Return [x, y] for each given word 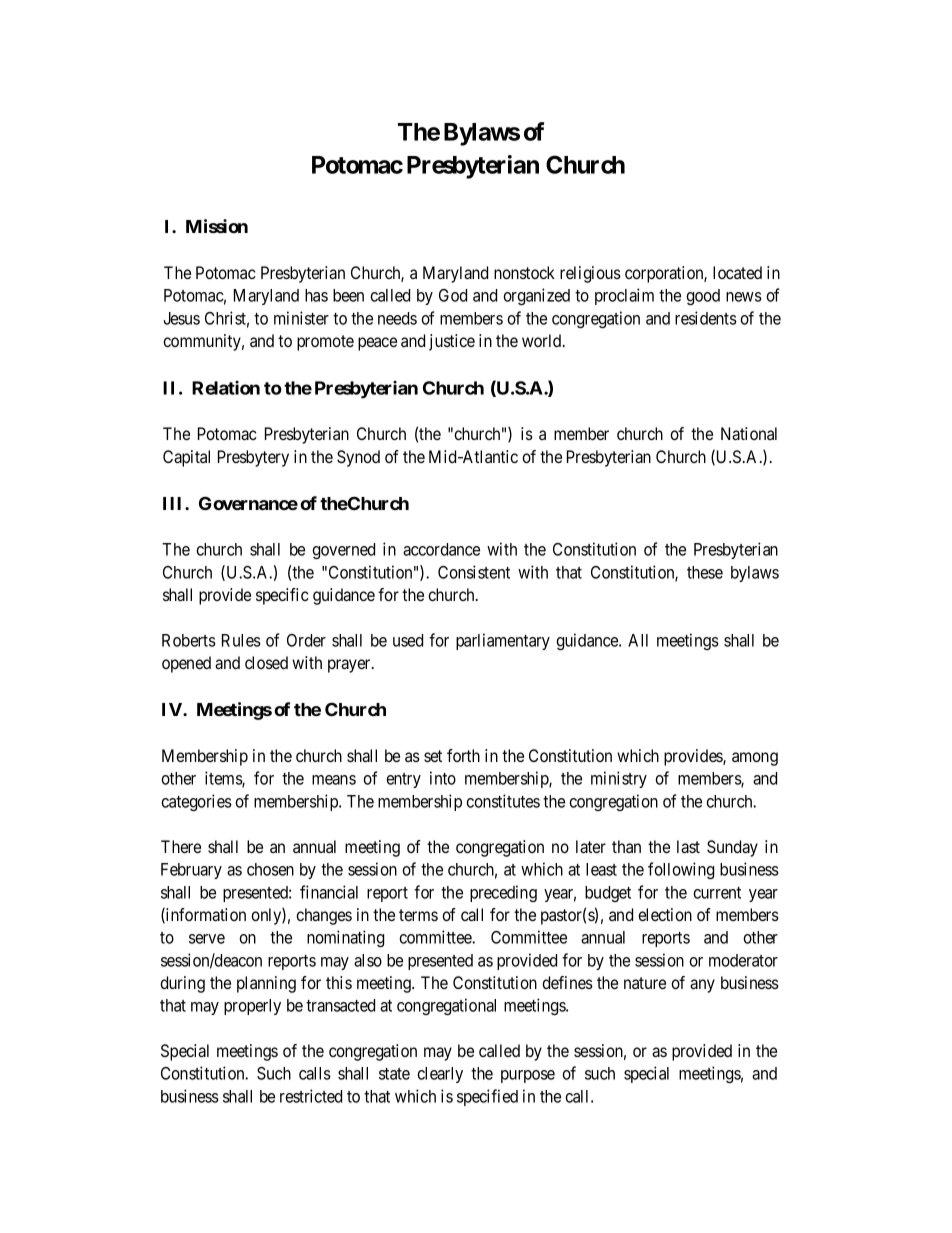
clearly [440, 1075]
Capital [186, 458]
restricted [311, 1096]
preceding [503, 893]
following [681, 870]
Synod [358, 458]
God [453, 295]
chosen [270, 869]
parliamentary [503, 641]
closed [266, 662]
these [705, 572]
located [737, 272]
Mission [217, 226]
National [749, 433]
